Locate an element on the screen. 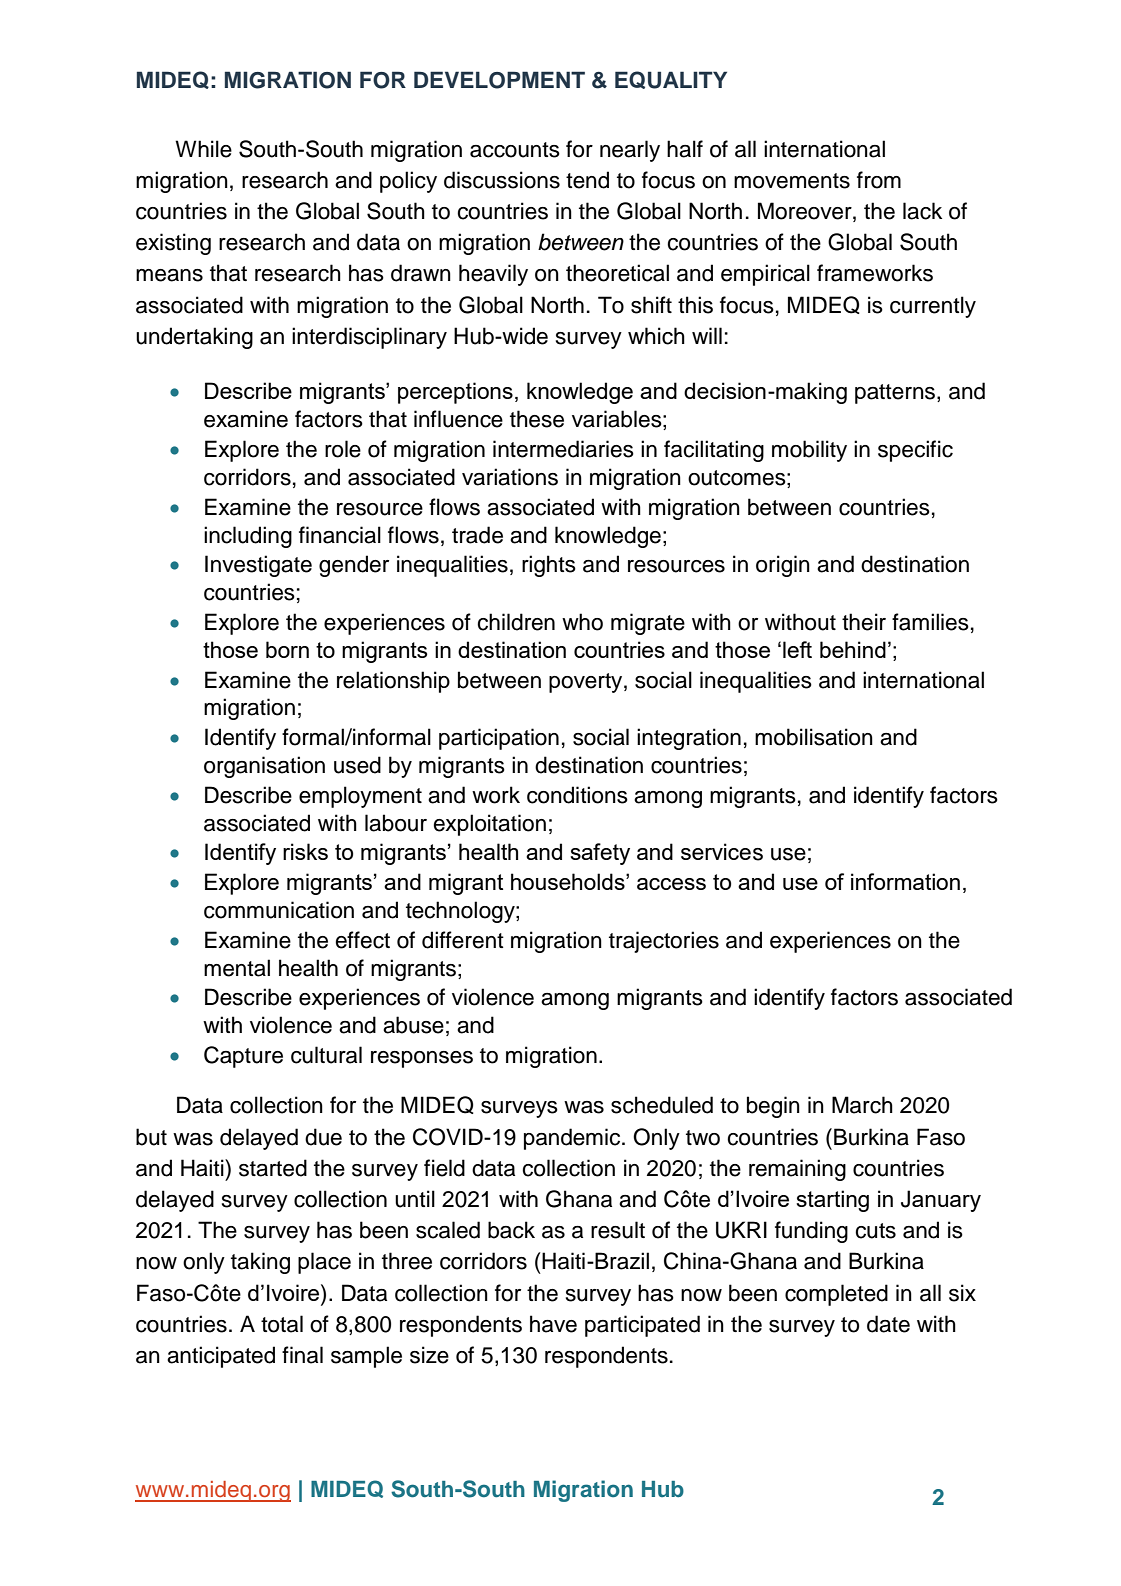 The image size is (1121, 1586). March is located at coordinates (862, 1105).
